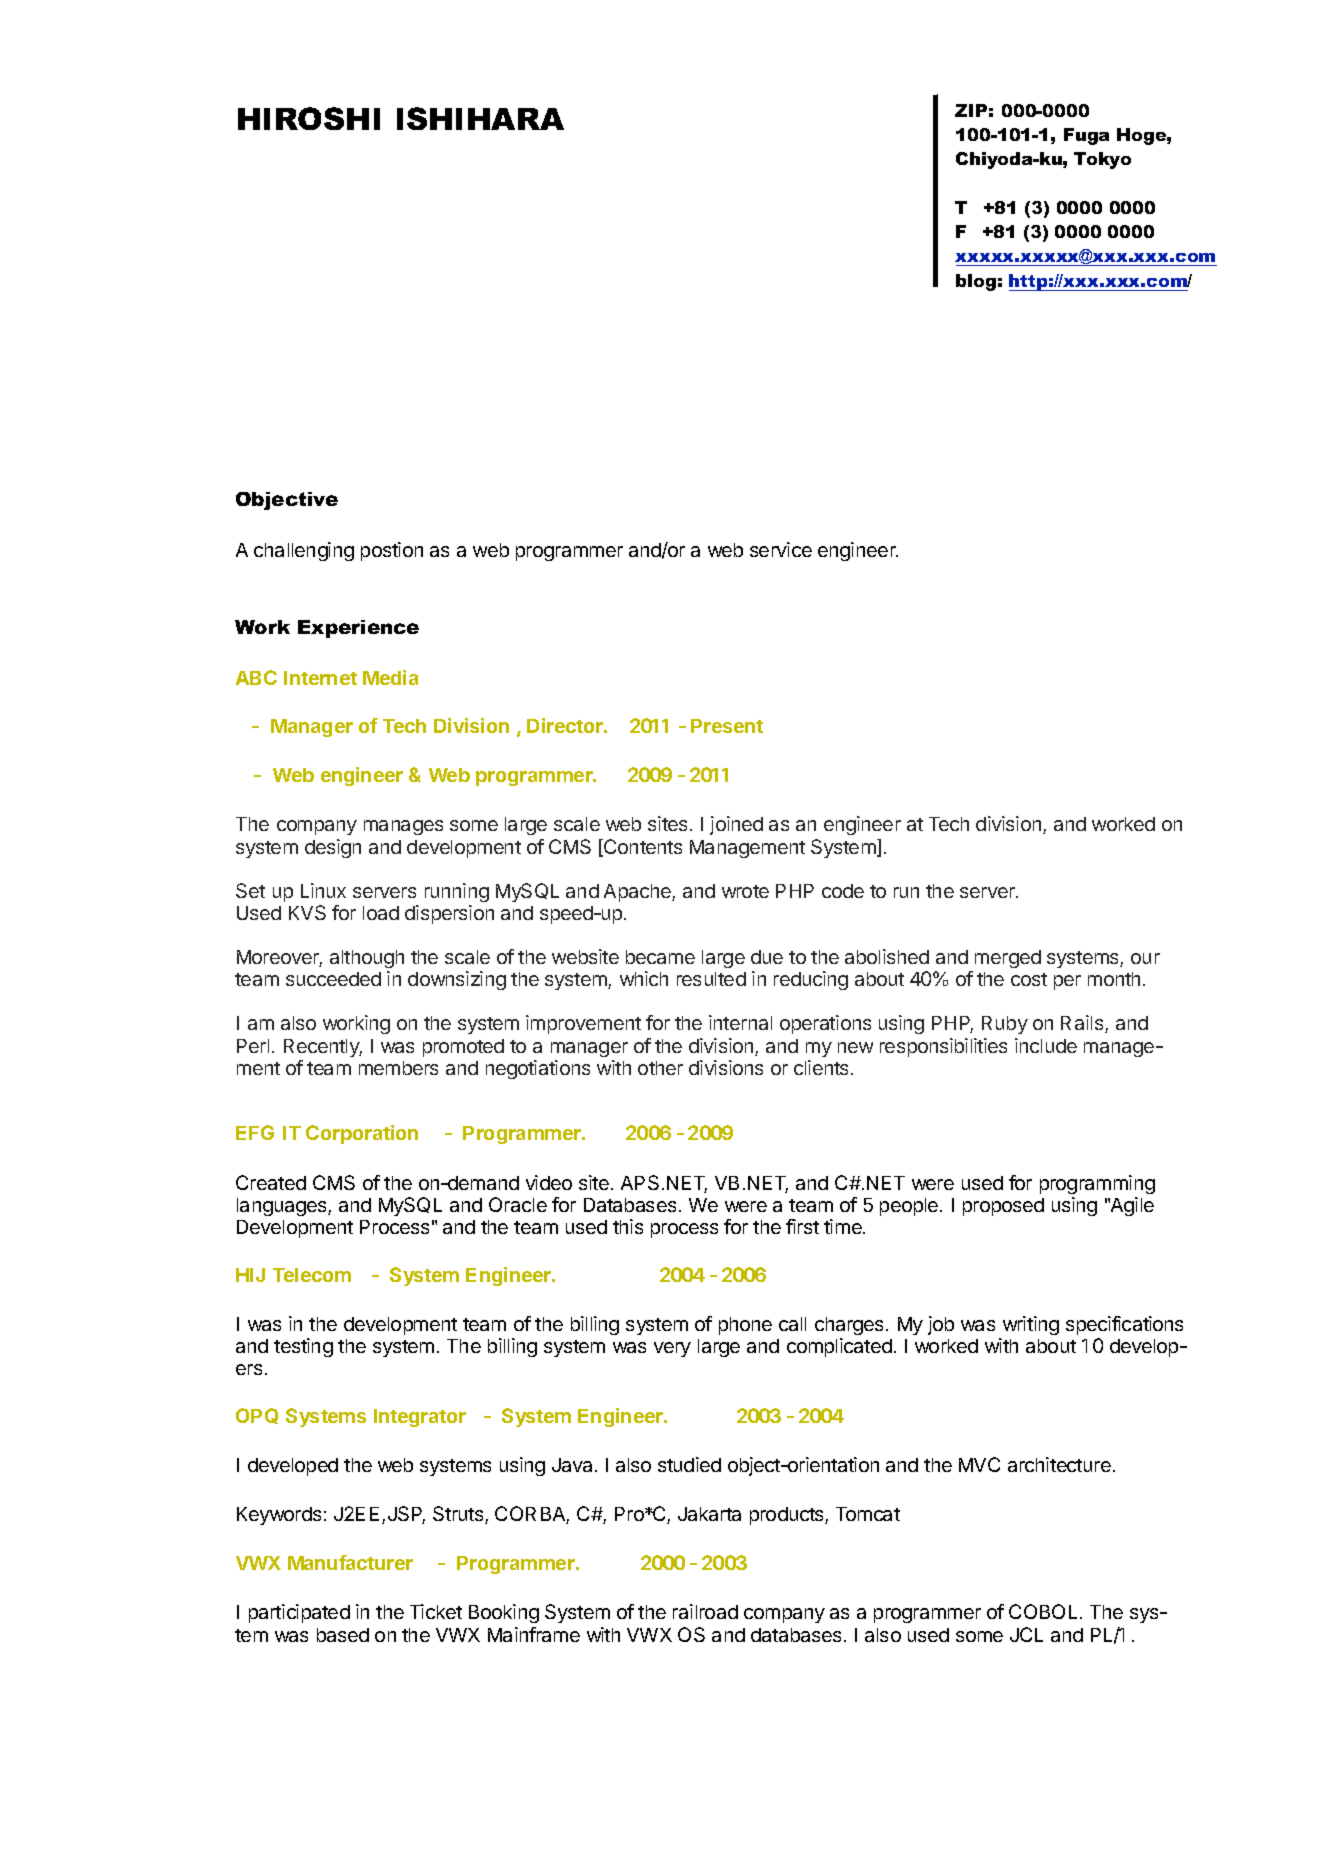 The width and height of the screenshot is (1318, 1862). What do you see at coordinates (362, 1134) in the screenshot?
I see `Corporation` at bounding box center [362, 1134].
